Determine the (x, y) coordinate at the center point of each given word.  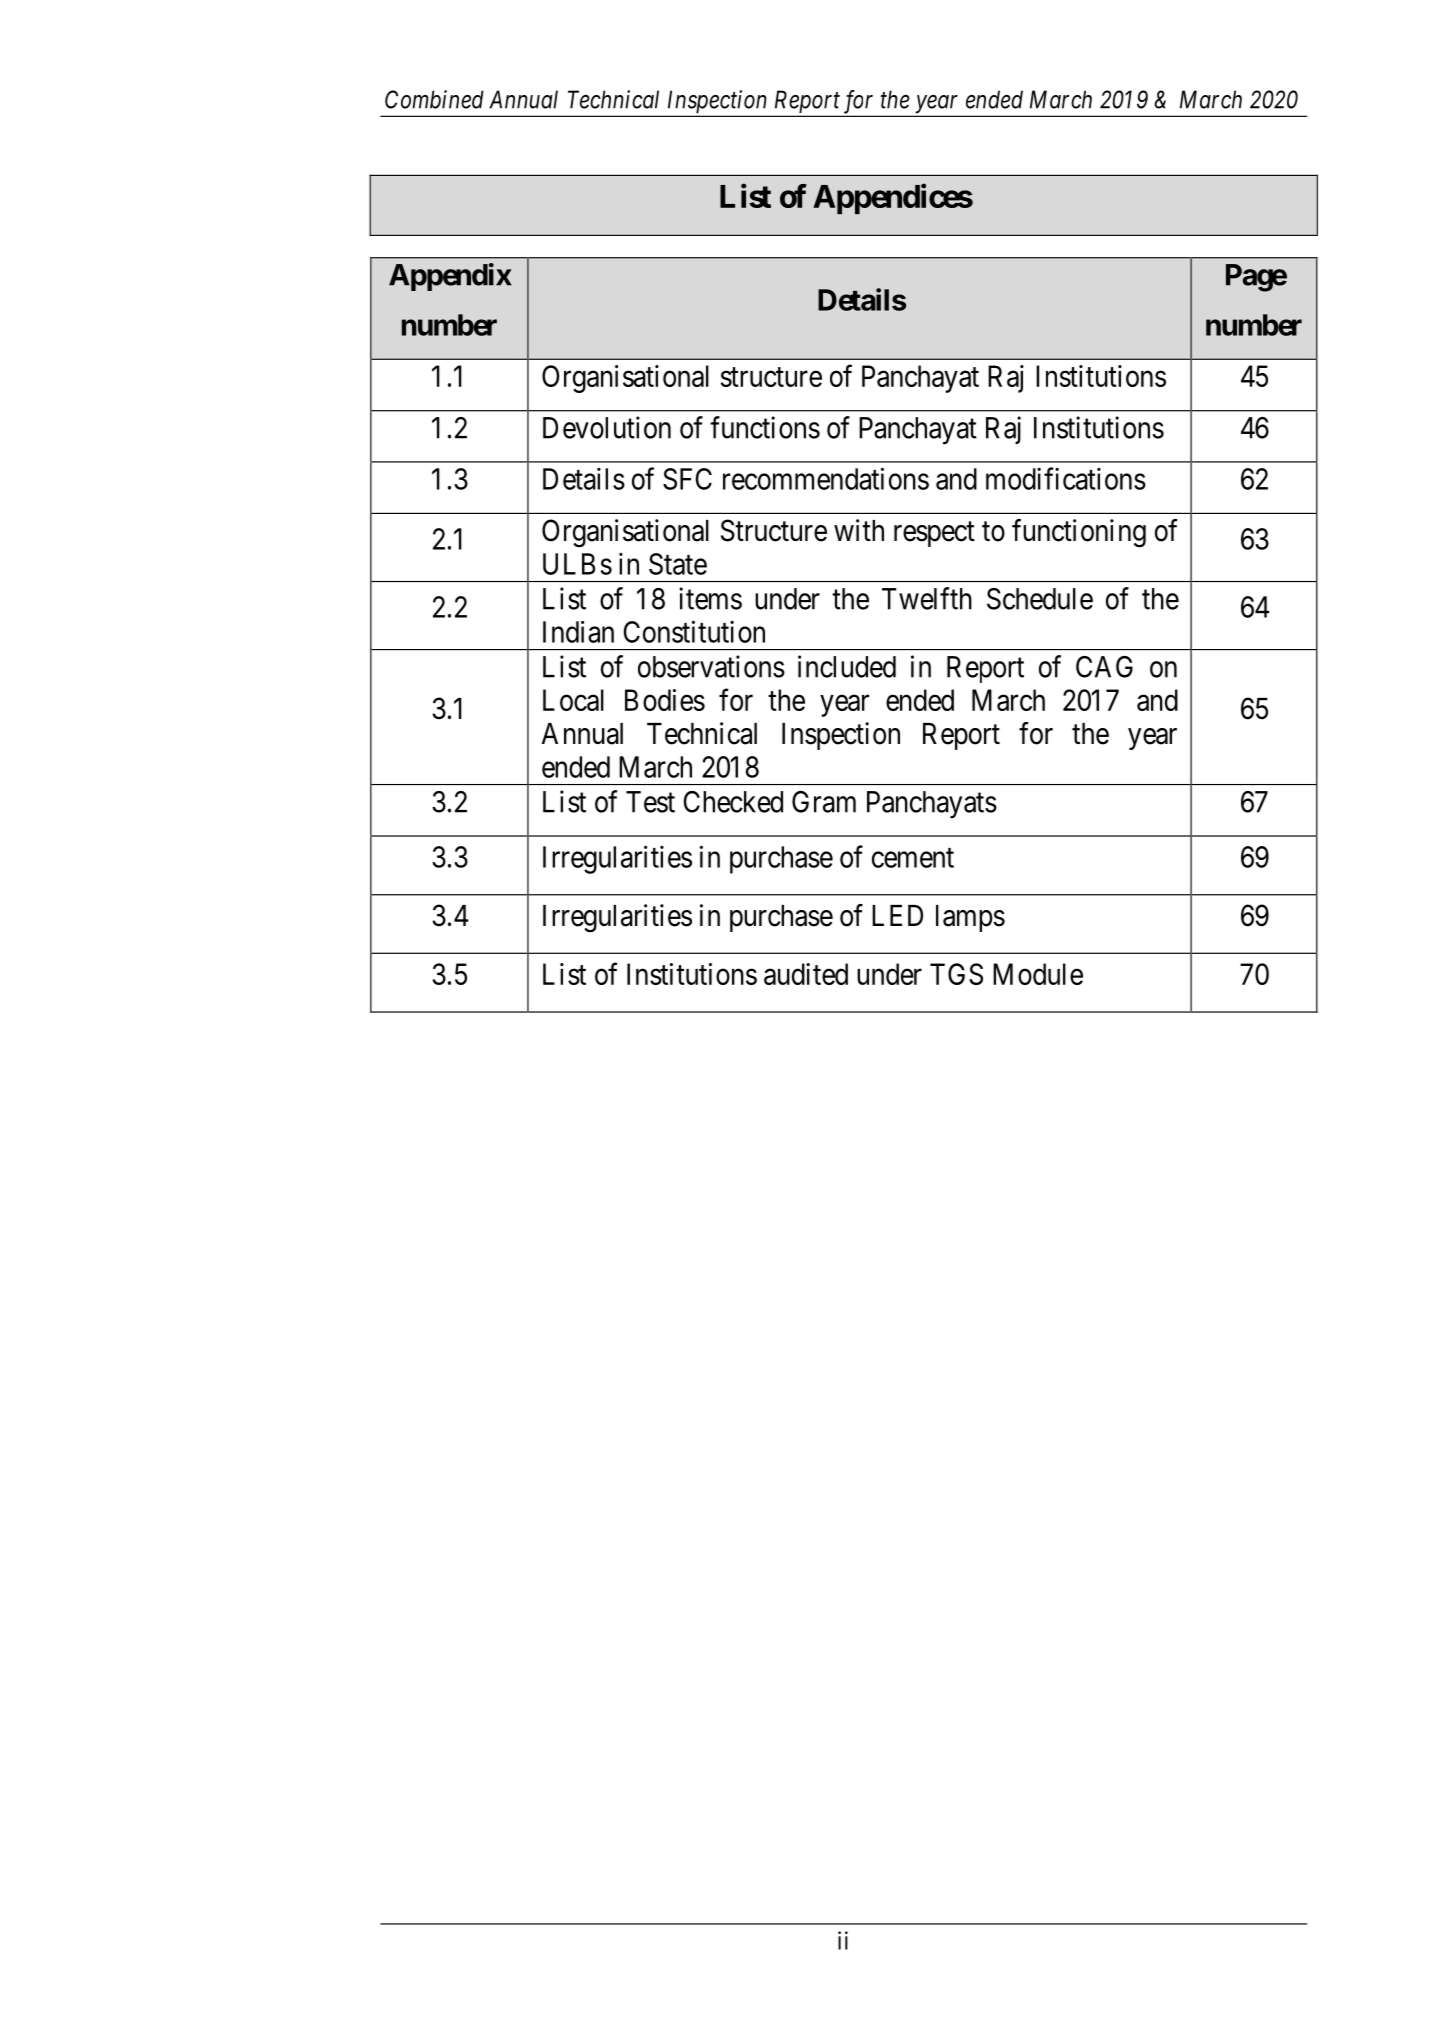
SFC (687, 479)
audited (806, 974)
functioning (1079, 533)
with (859, 530)
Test (650, 802)
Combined (434, 99)
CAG (1104, 667)
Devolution (607, 427)
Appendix (450, 277)
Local (573, 700)
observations (711, 666)
